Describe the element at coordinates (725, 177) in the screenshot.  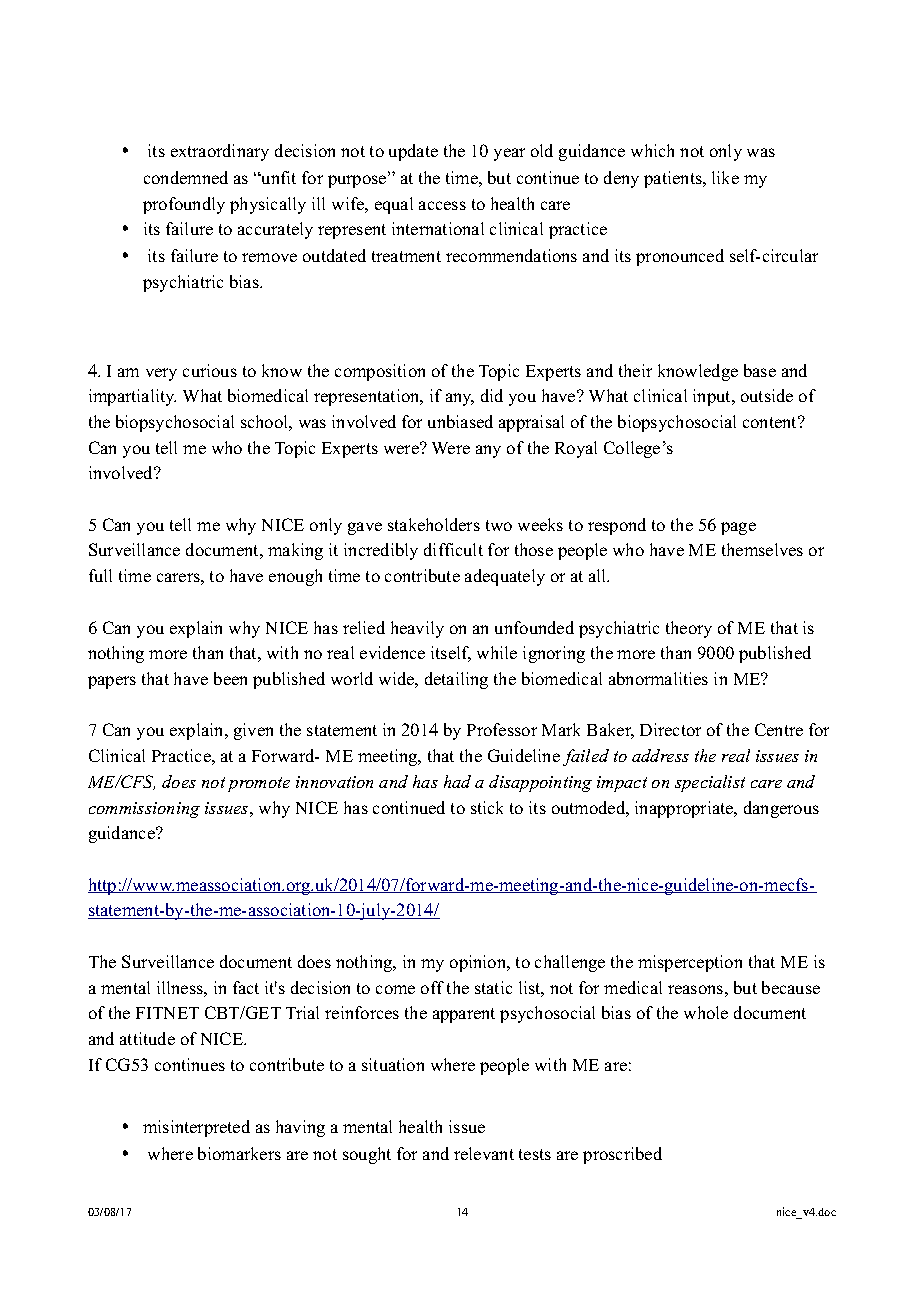
I see `like` at that location.
